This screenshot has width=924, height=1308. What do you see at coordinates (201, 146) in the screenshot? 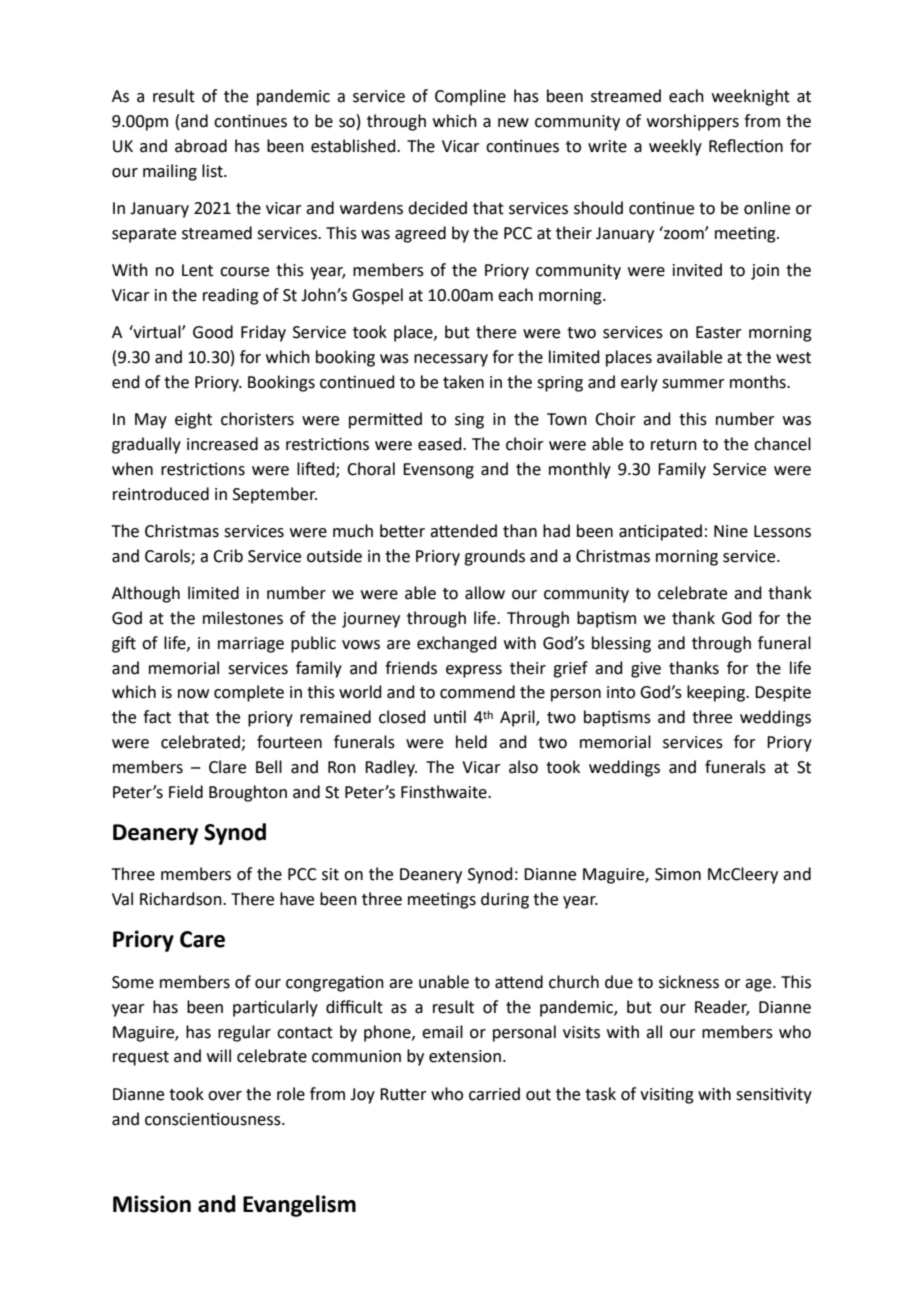
I see `abroad` at bounding box center [201, 146].
